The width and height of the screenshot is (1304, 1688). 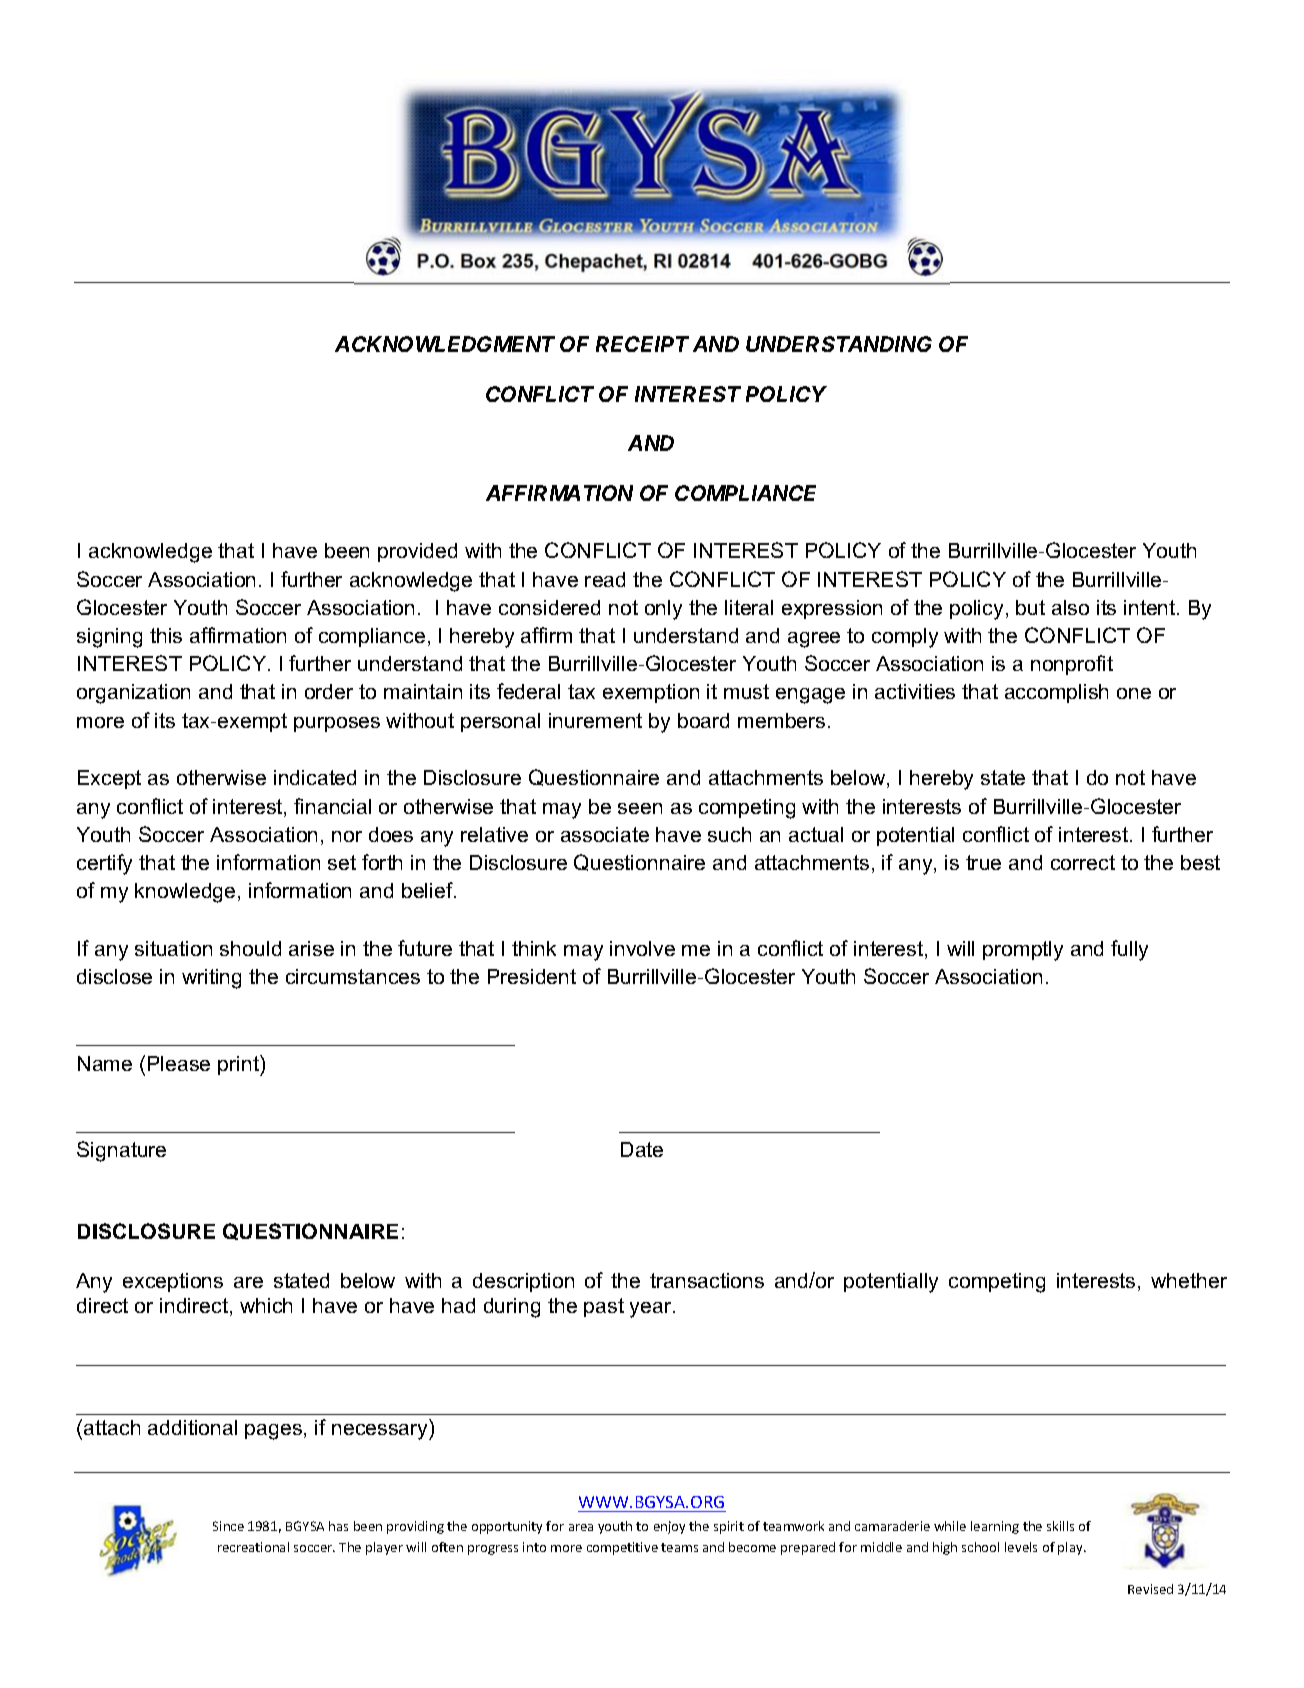 I want to click on recreational, so click(x=253, y=1547).
